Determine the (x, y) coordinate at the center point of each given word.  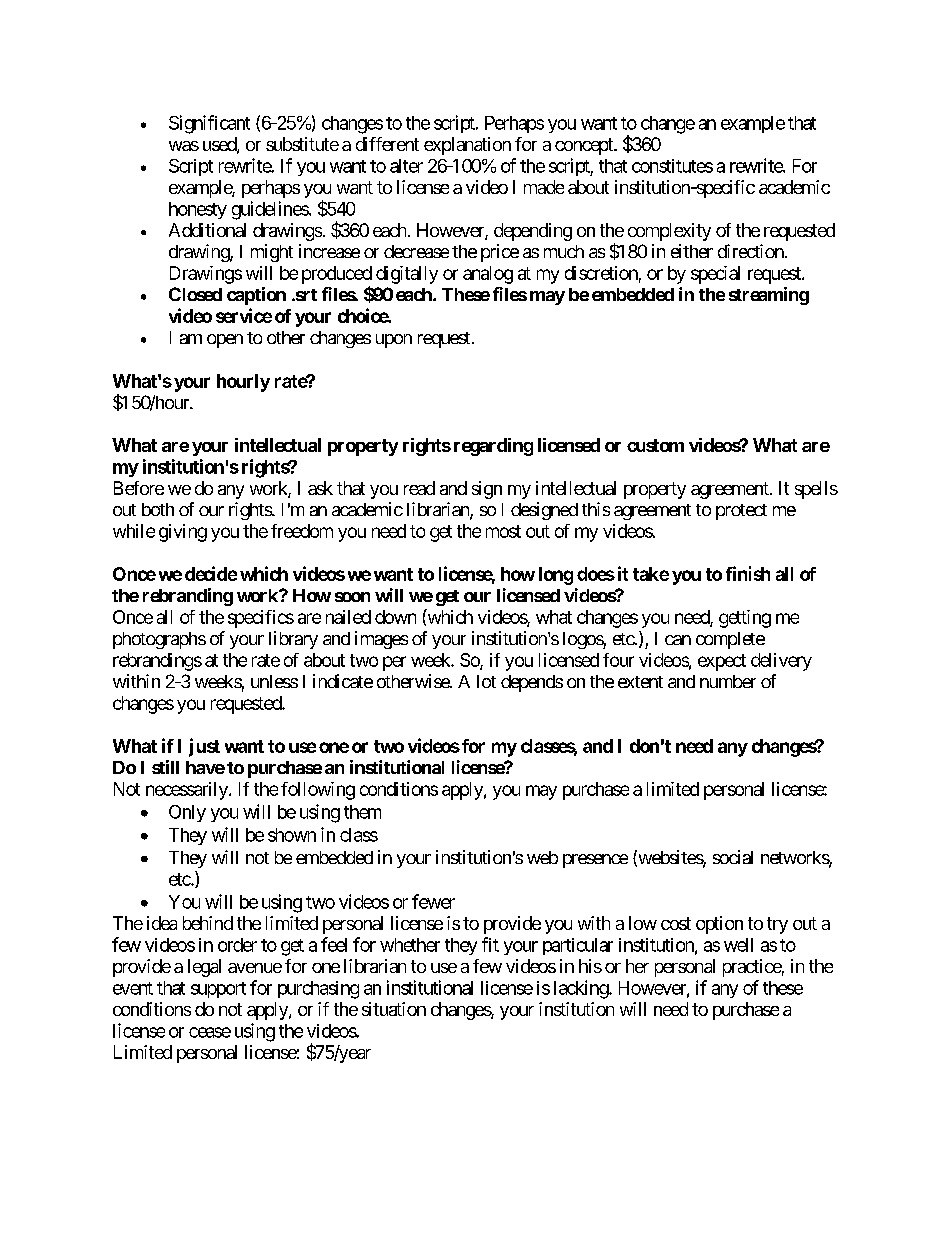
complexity (669, 232)
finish (748, 573)
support (218, 990)
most (503, 531)
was (184, 146)
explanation (467, 146)
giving (183, 533)
